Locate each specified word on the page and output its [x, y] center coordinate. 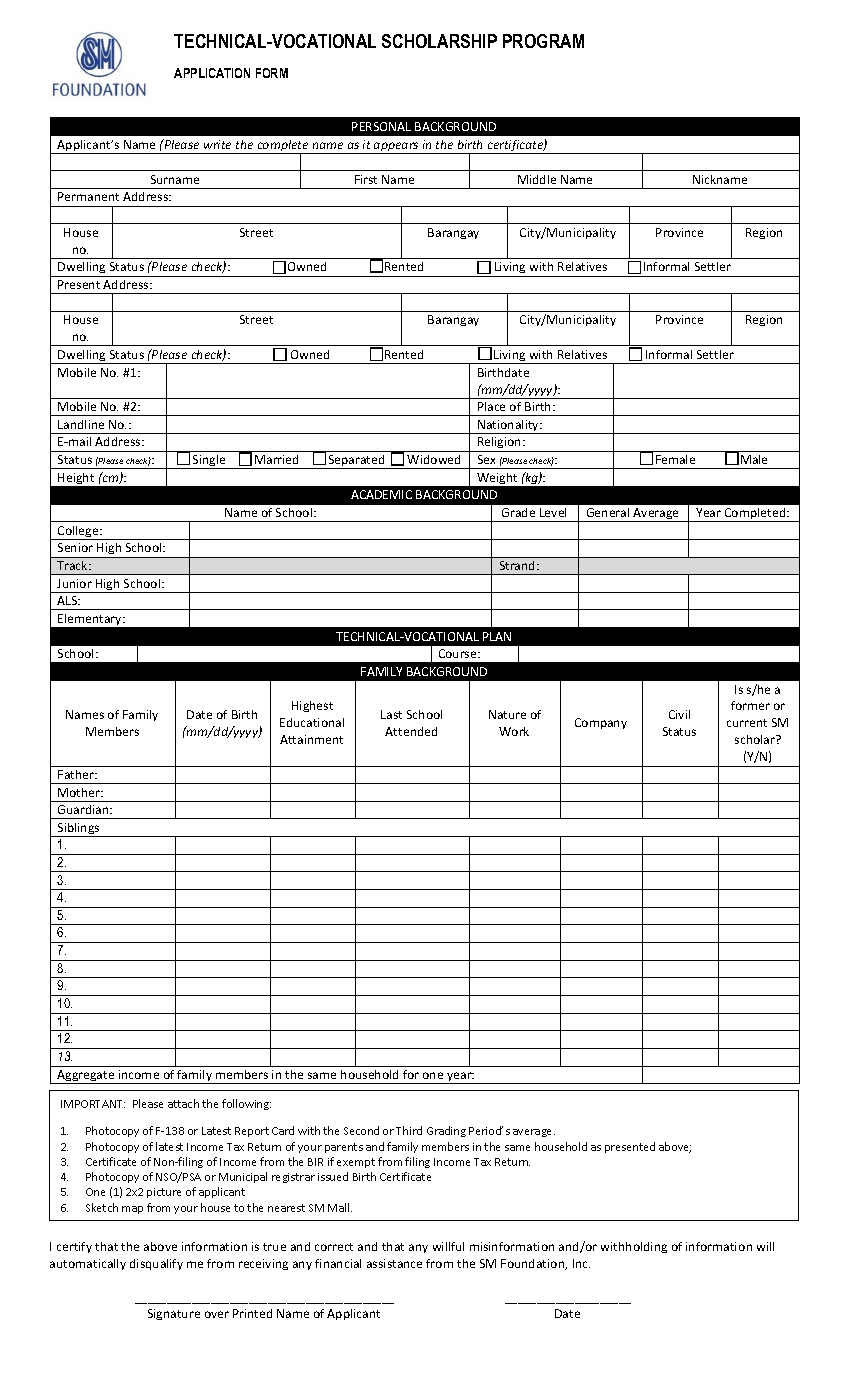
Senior [75, 547]
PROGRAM [543, 41]
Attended [411, 731]
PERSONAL [381, 126]
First [366, 179]
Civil [679, 714]
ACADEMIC [381, 494]
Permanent [88, 196]
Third [409, 1130]
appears [396, 148]
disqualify [156, 1264]
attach [183, 1103]
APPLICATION [212, 73]
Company [601, 723]
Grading [446, 1131]
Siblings [79, 830]
